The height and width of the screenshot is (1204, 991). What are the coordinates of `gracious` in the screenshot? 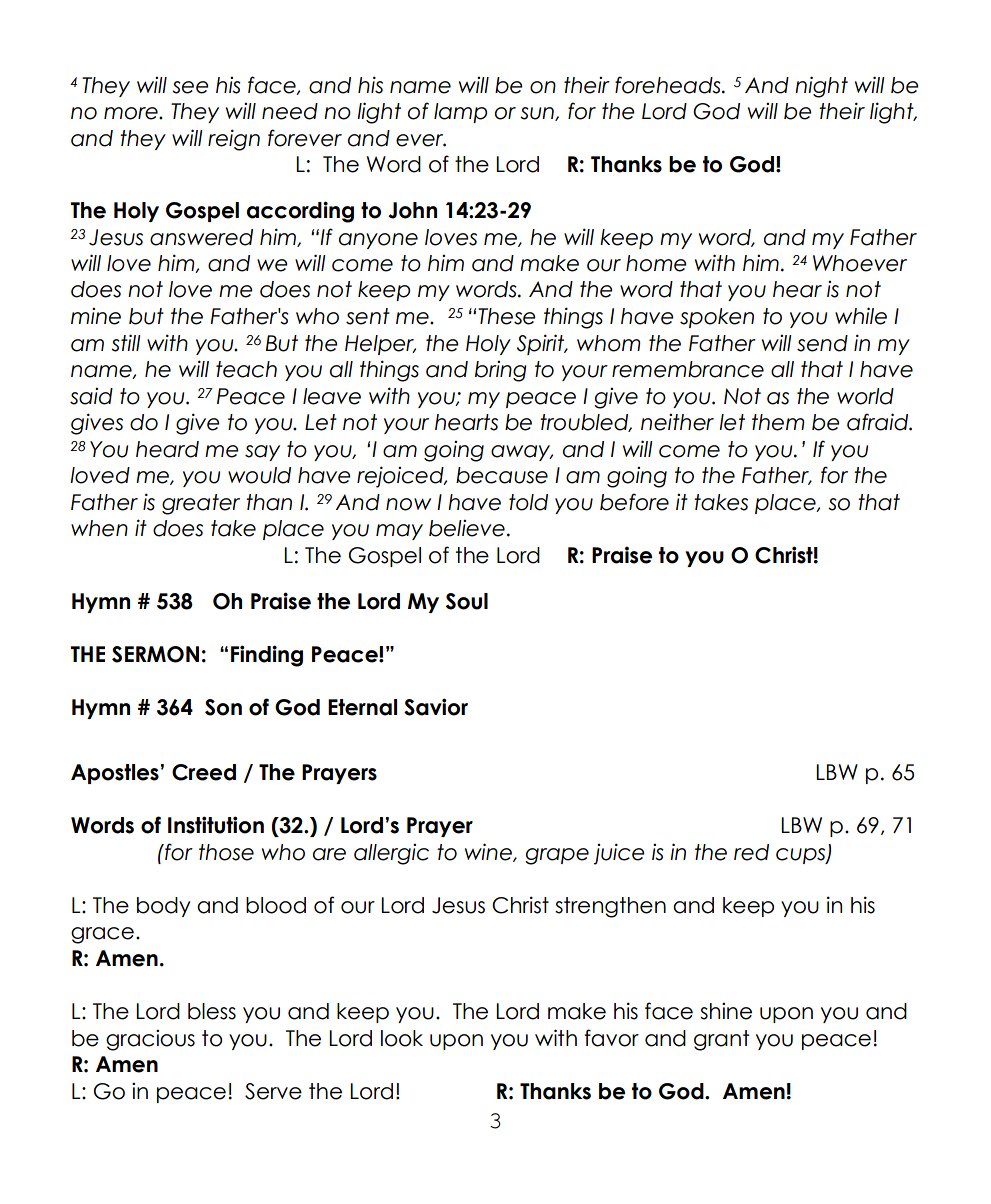 It's located at (150, 1040).
